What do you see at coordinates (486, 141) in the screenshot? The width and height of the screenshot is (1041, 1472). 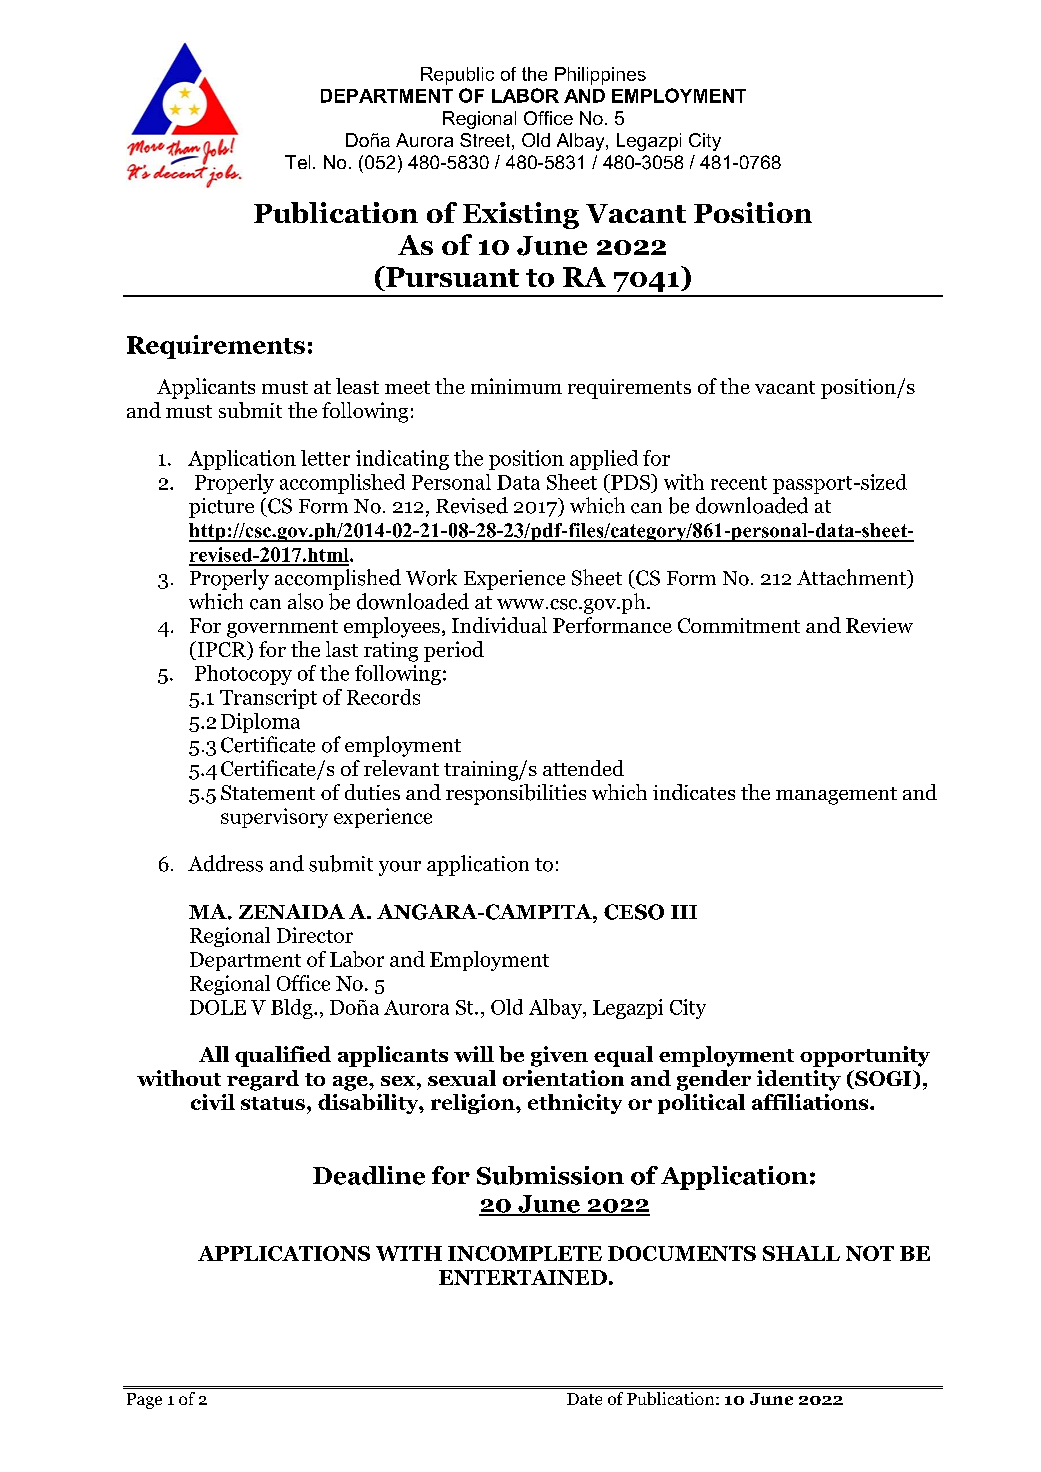 I see `Street` at bounding box center [486, 141].
